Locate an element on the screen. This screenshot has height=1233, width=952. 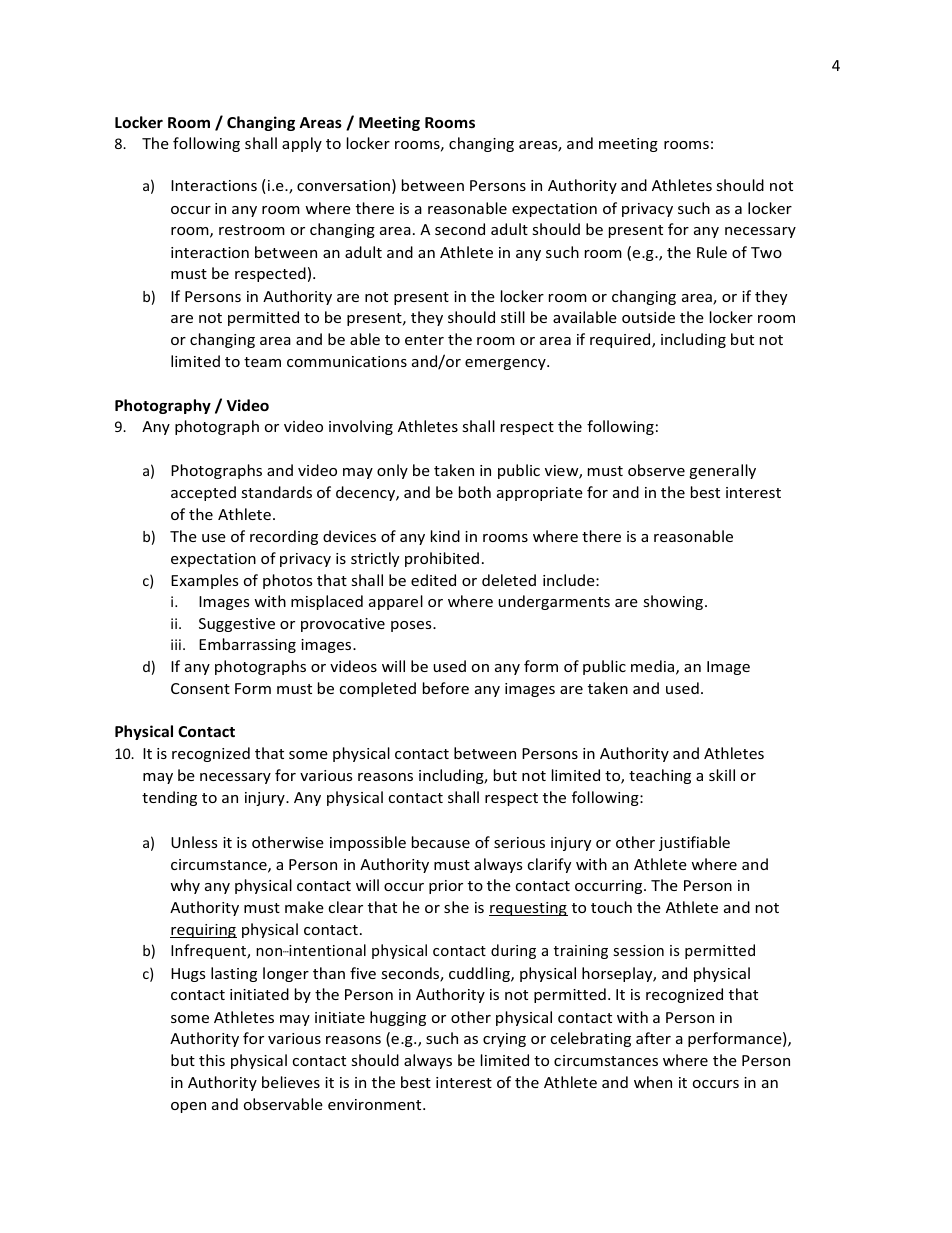
this is located at coordinates (212, 1060).
